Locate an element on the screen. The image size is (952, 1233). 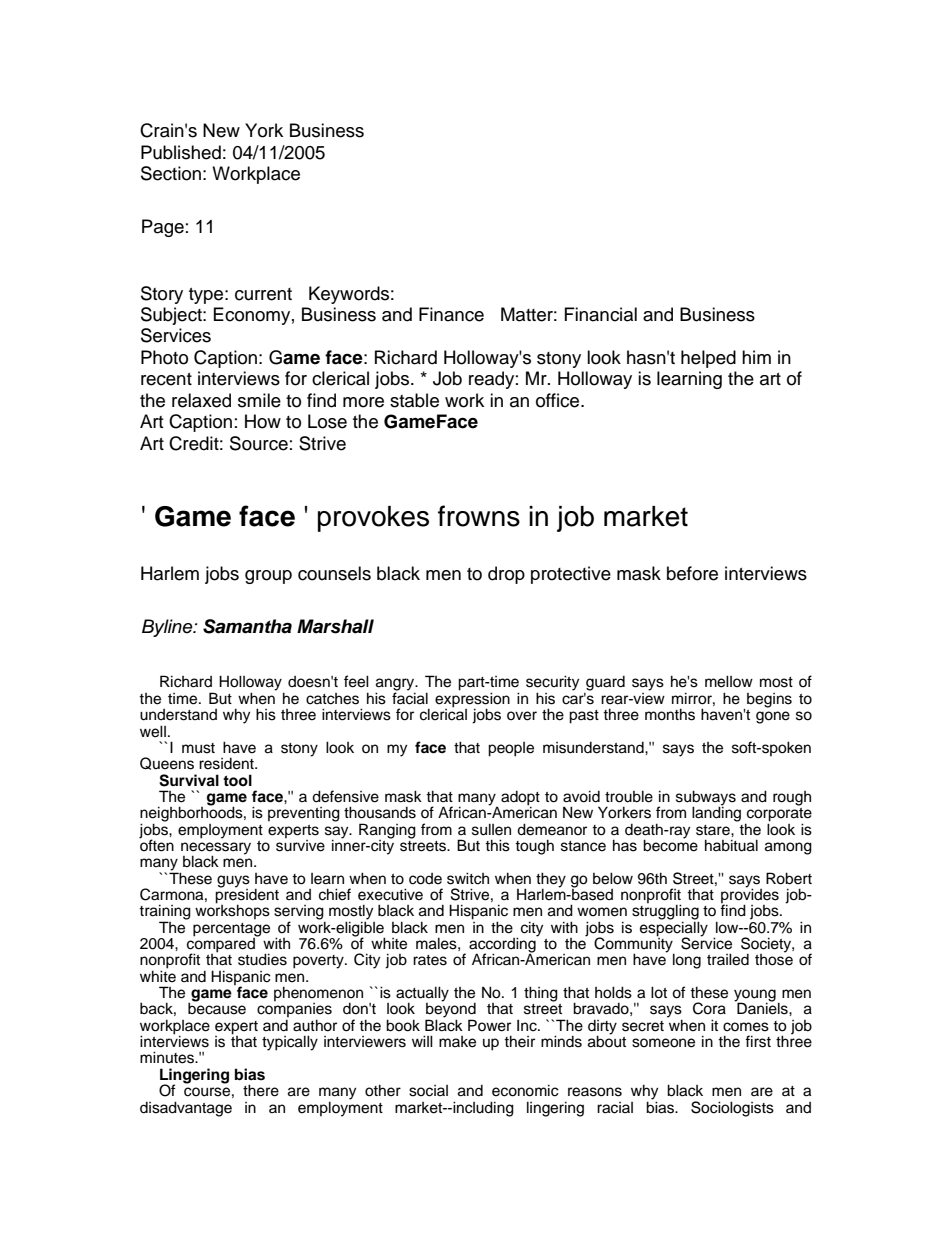
there is located at coordinates (261, 1090).
